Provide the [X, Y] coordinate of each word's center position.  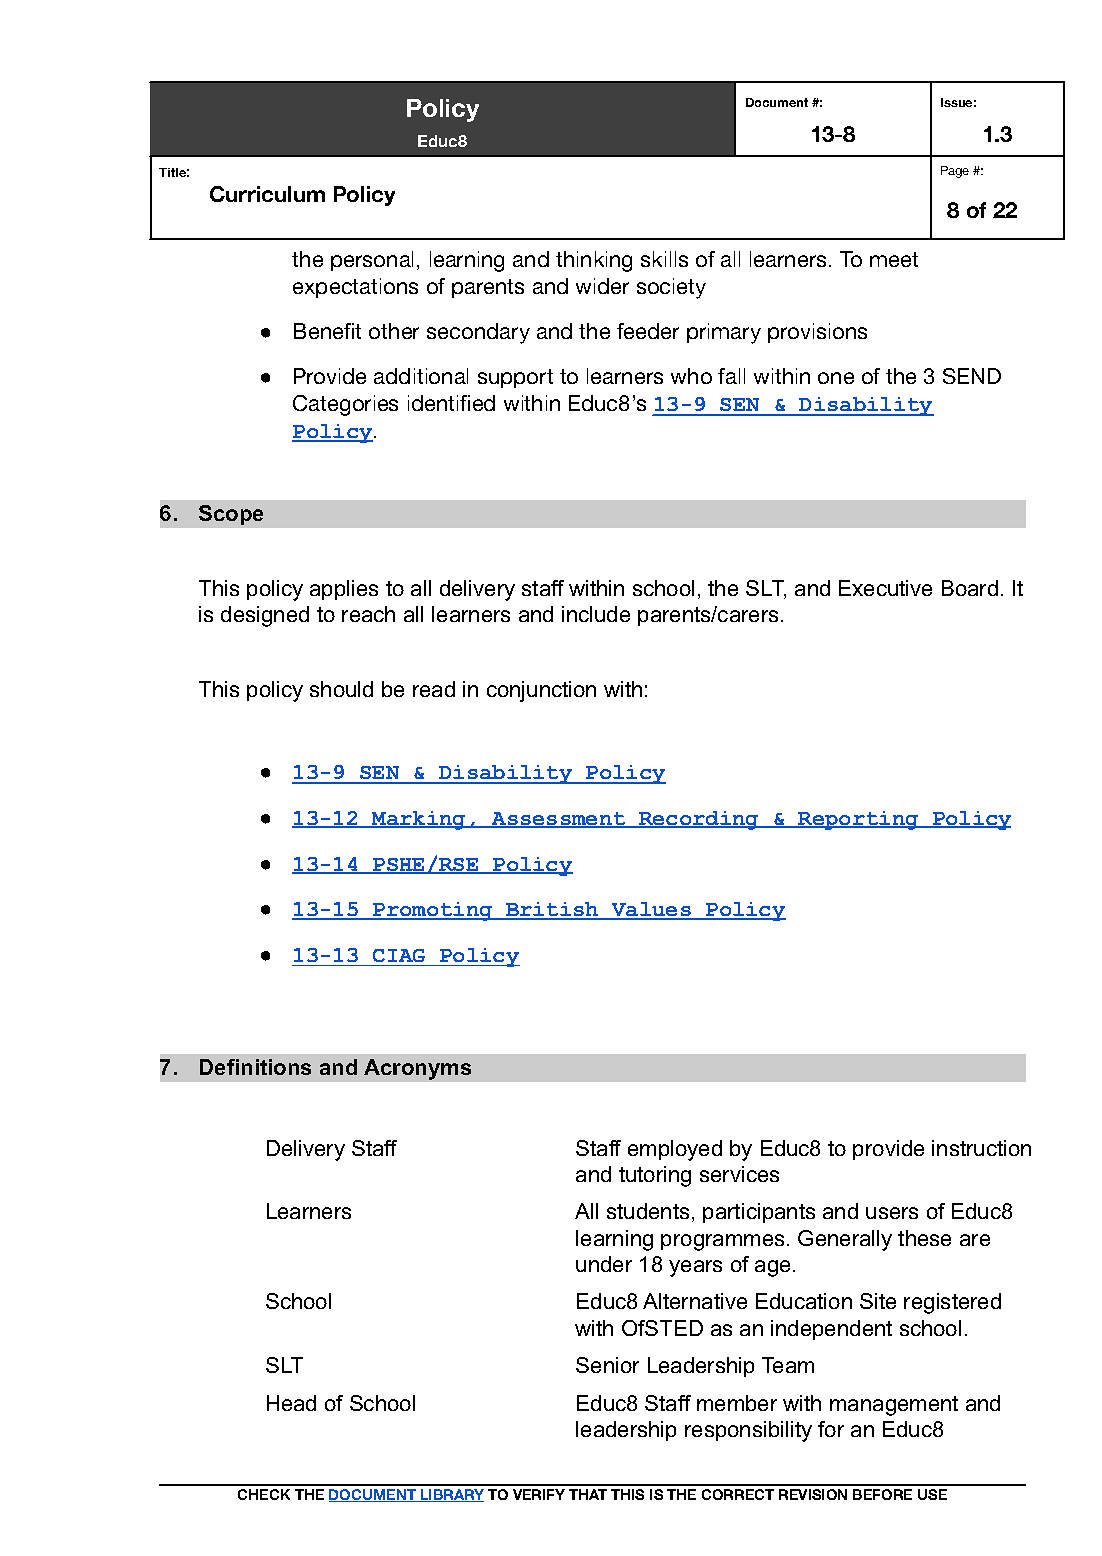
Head [291, 1403]
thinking [594, 261]
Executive [885, 588]
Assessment [559, 820]
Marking [419, 820]
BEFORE [882, 1494]
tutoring [655, 1176]
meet [894, 259]
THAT [588, 1494]
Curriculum [267, 194]
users [892, 1213]
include [596, 614]
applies [344, 590]
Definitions [255, 1067]
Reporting [859, 820]
